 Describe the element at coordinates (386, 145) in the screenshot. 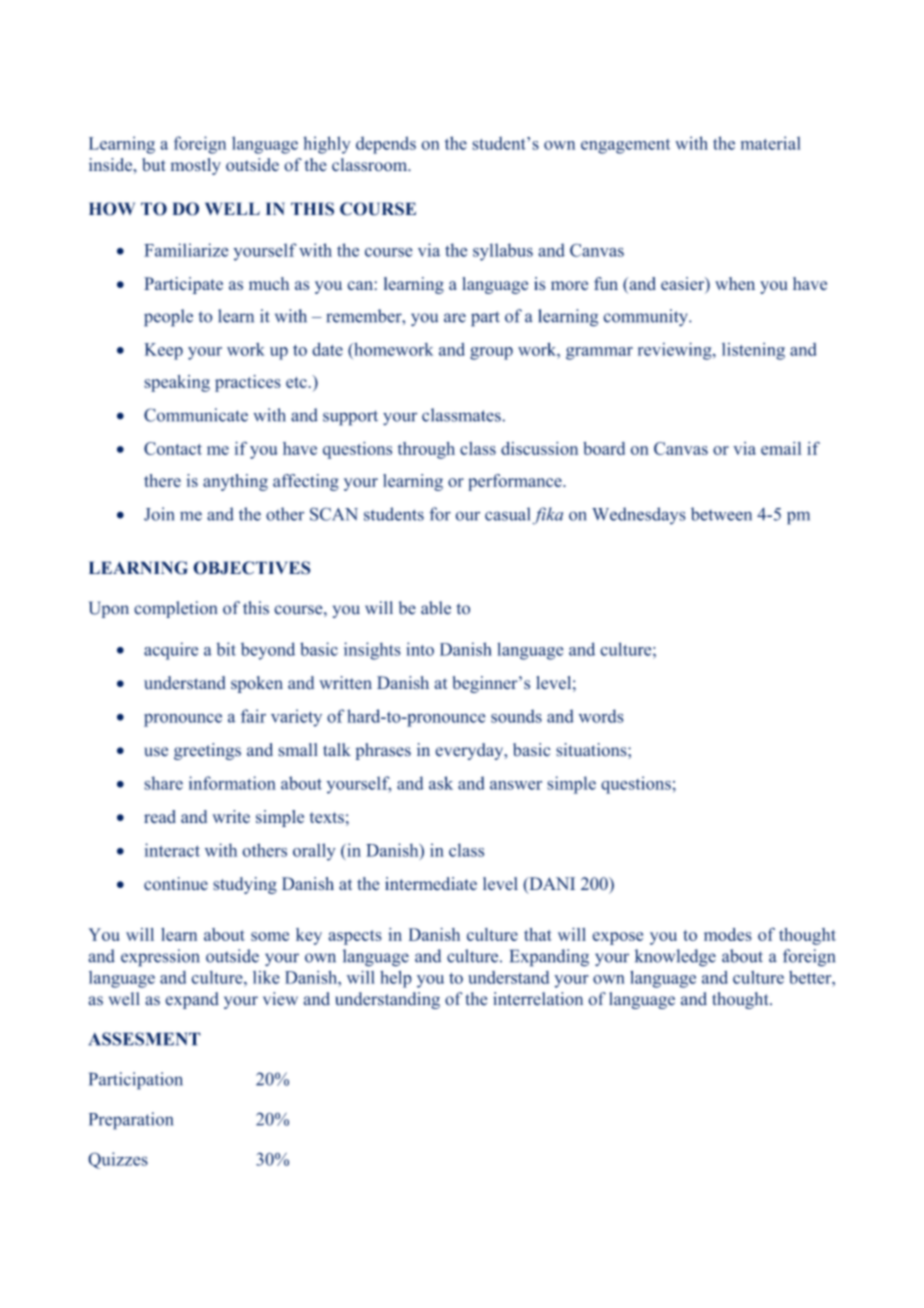

I see `depends` at that location.
